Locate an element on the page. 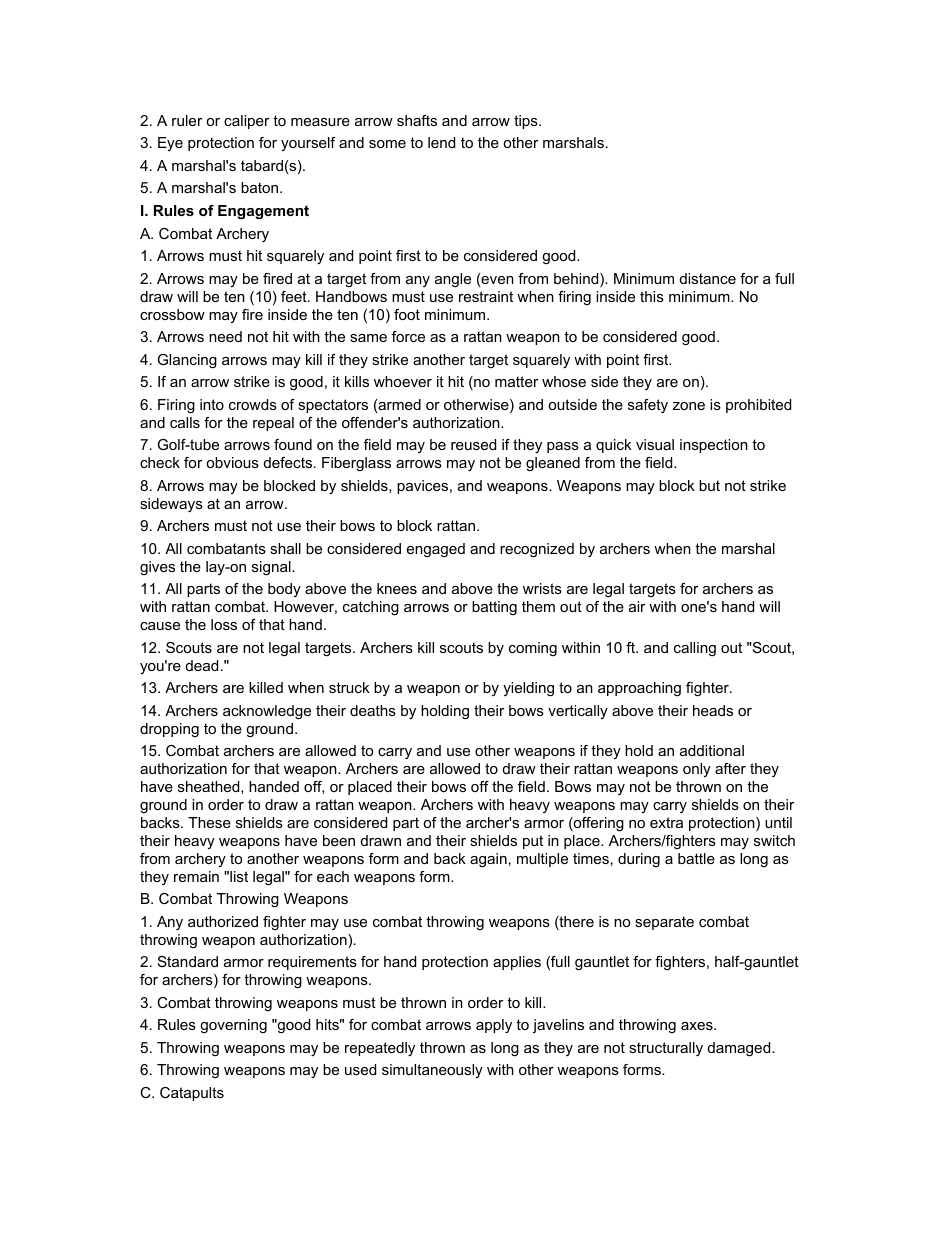  distance is located at coordinates (708, 278).
